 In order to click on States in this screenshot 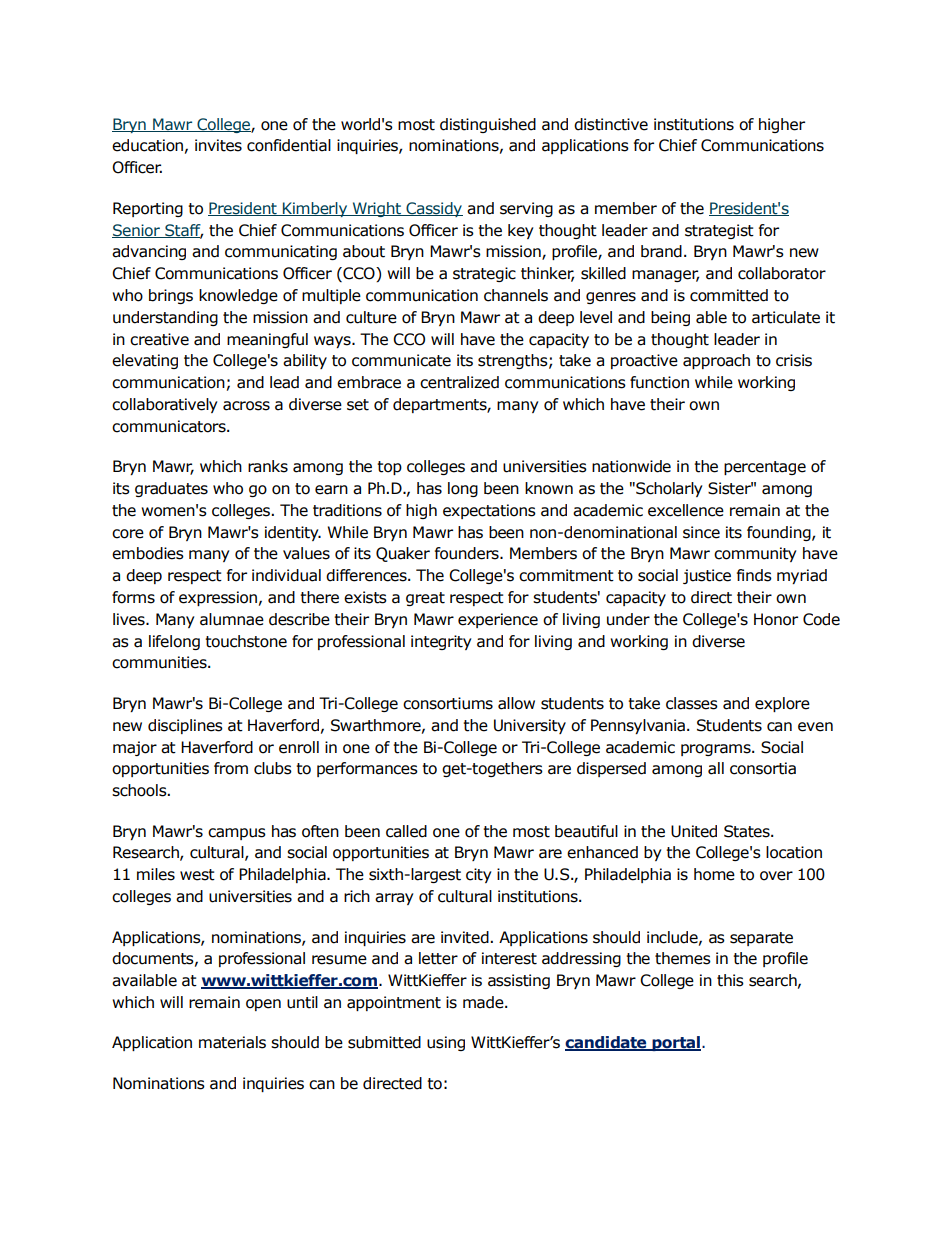, I will do `click(748, 831)`.
